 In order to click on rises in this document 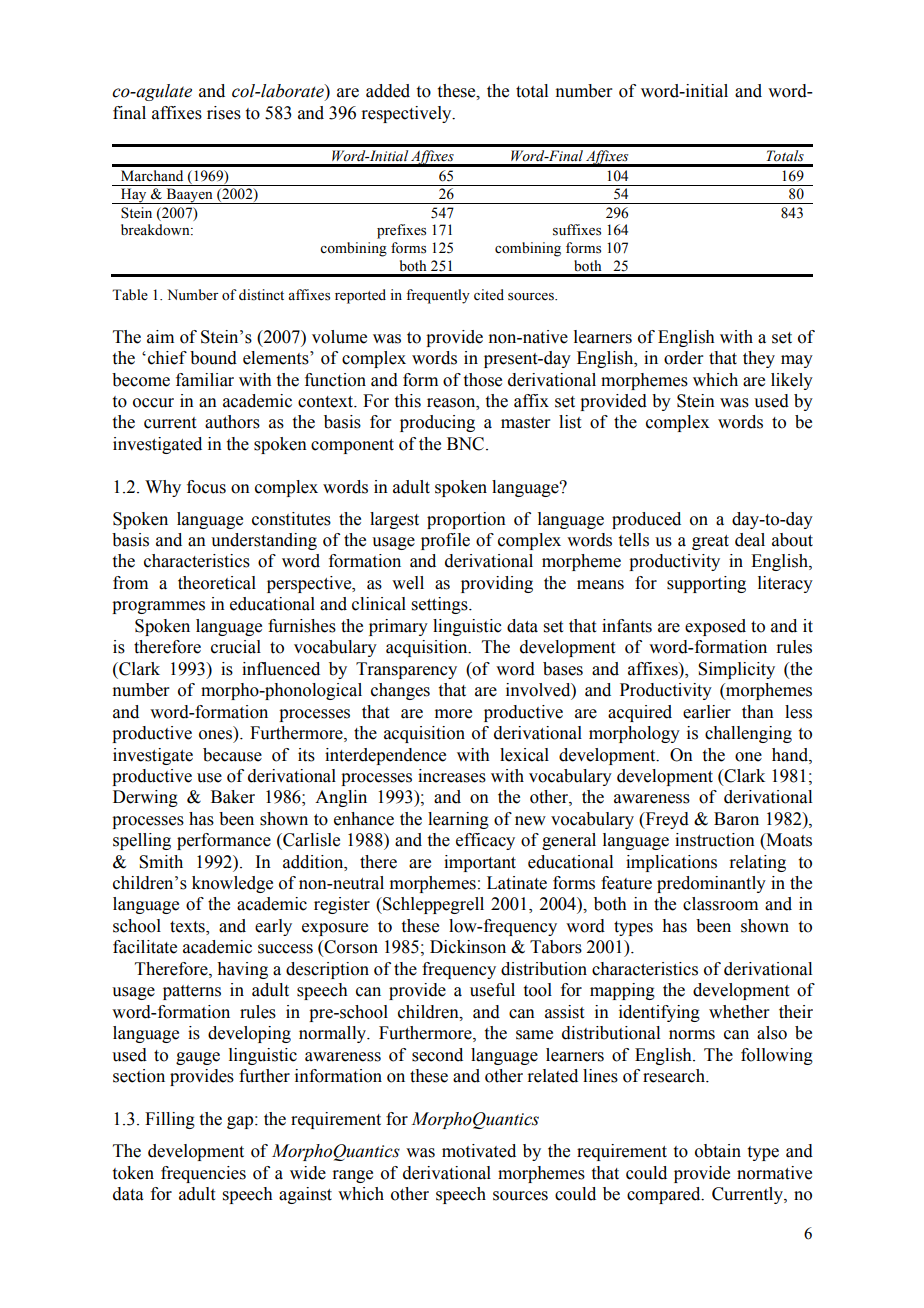, I will do `click(224, 113)`.
